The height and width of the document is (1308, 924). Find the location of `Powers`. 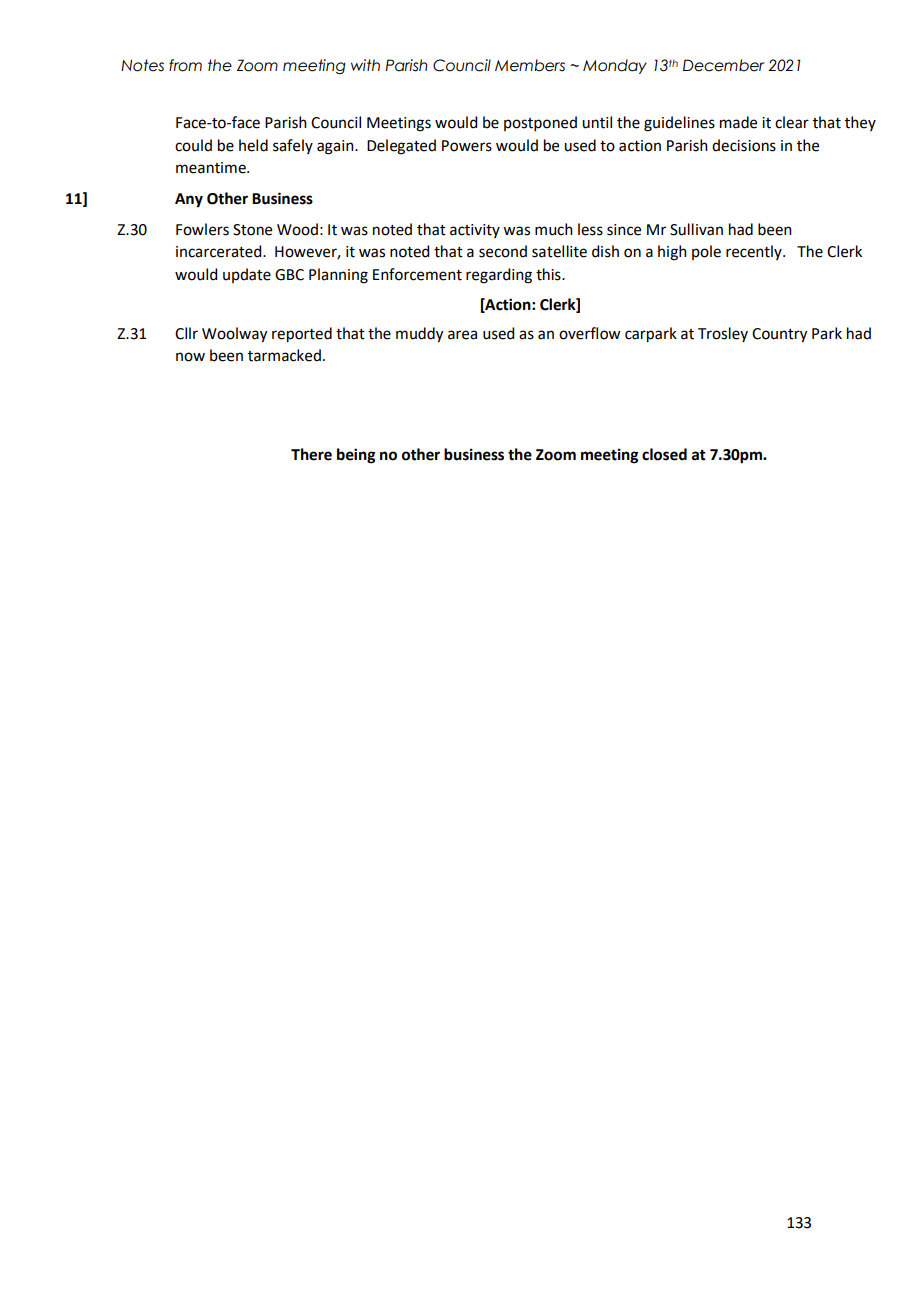

Powers is located at coordinates (467, 146).
